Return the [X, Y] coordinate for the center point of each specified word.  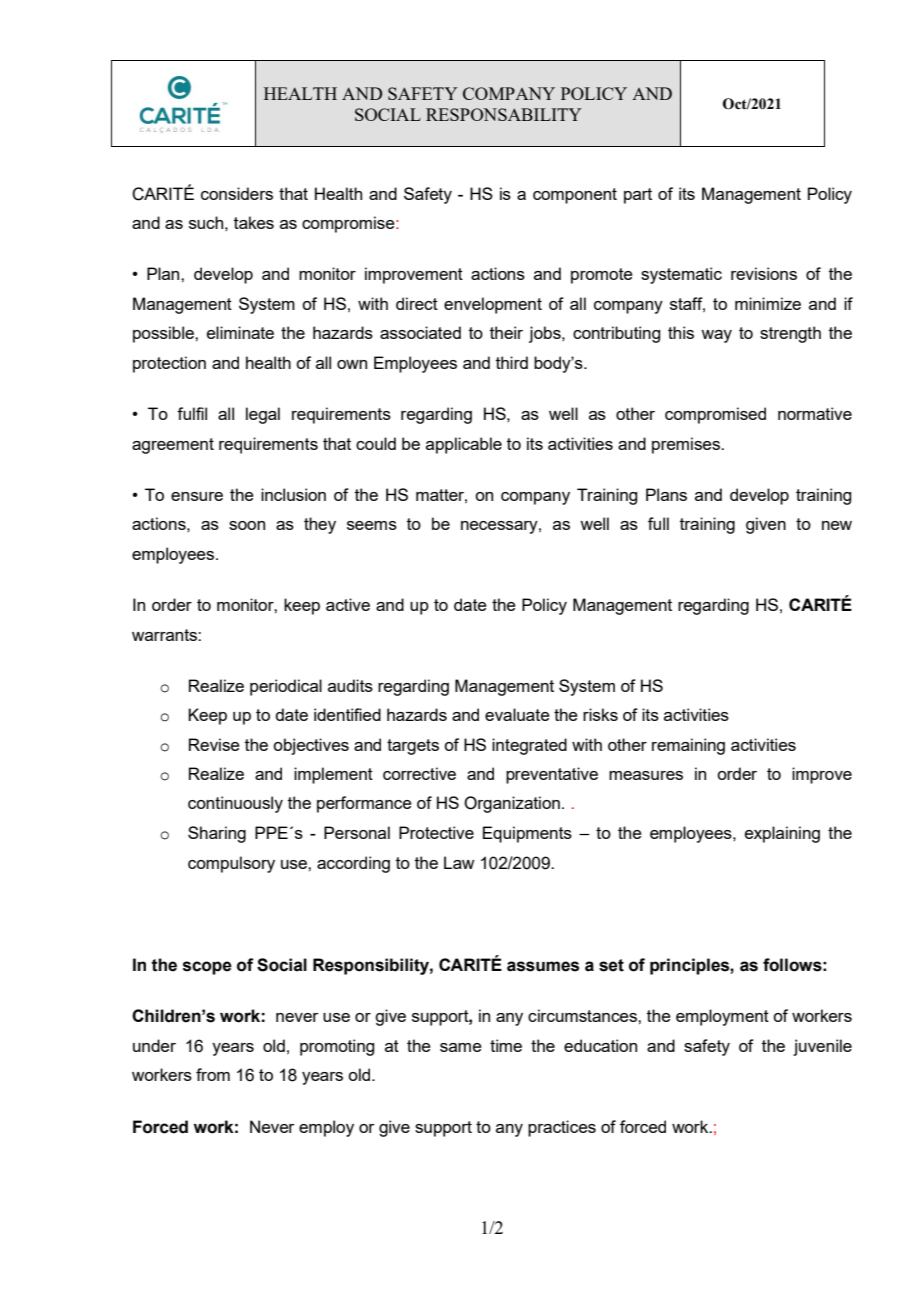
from [213, 1074]
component [575, 196]
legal [263, 415]
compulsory [231, 864]
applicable [464, 445]
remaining [688, 746]
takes [254, 222]
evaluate [517, 714]
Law [459, 862]
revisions [764, 273]
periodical [286, 687]
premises [687, 445]
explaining [782, 834]
